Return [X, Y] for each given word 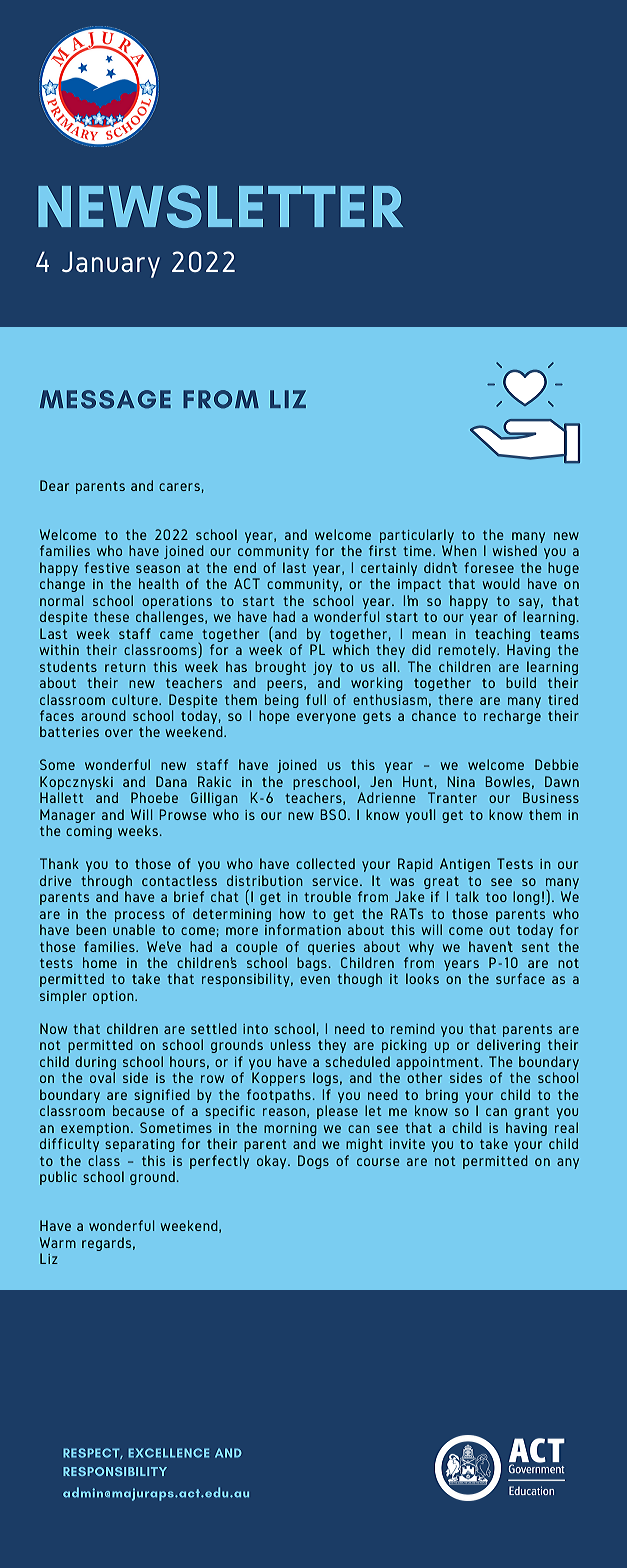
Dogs [313, 1162]
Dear [54, 485]
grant [531, 1112]
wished [515, 550]
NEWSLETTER [220, 206]
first [383, 550]
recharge [512, 717]
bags [312, 964]
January [111, 264]
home [100, 962]
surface [520, 978]
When [459, 550]
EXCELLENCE [169, 1453]
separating [140, 1145]
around [103, 715]
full [316, 699]
